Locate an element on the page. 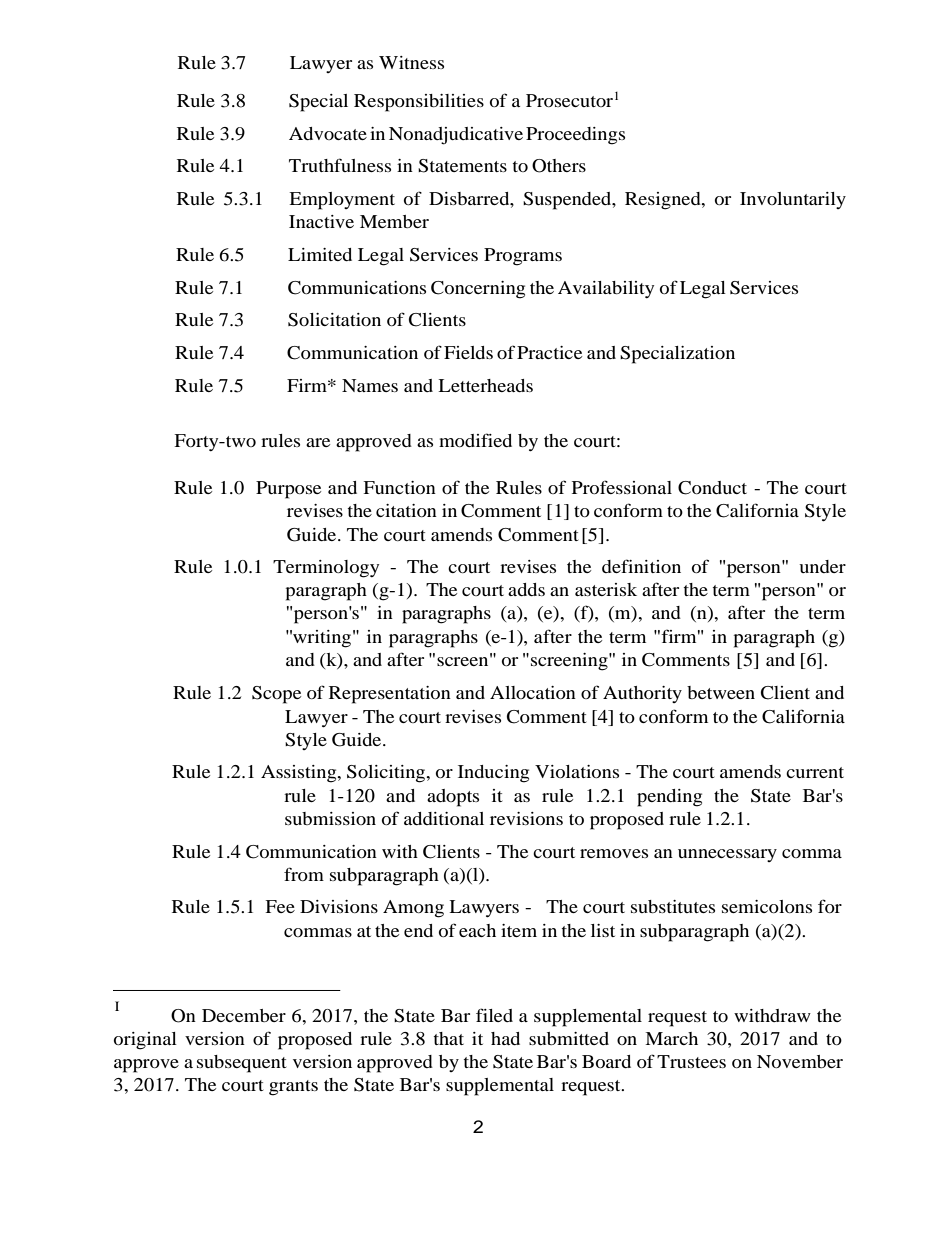  had is located at coordinates (505, 1038).
